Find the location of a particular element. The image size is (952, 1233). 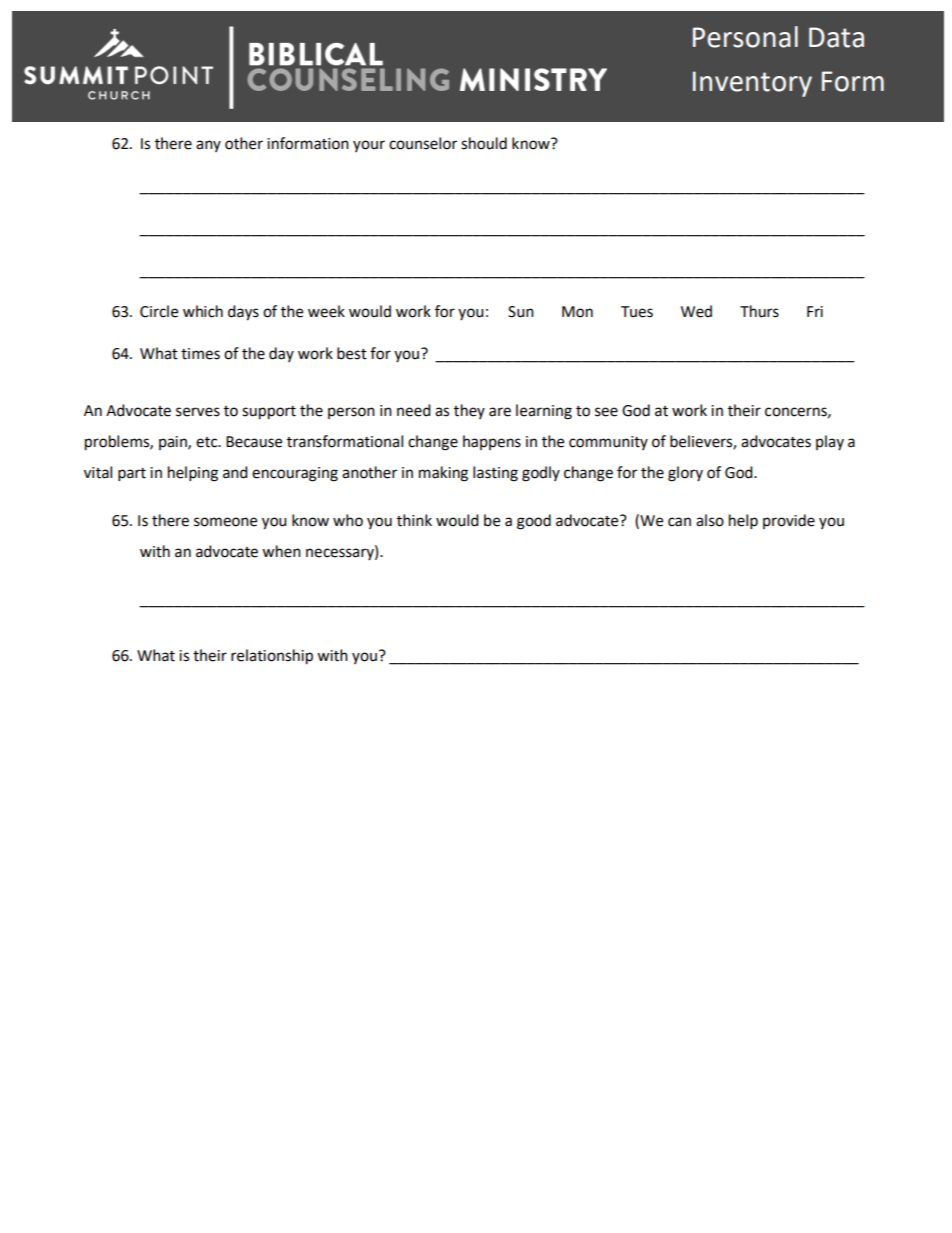

Thurs is located at coordinates (759, 311).
